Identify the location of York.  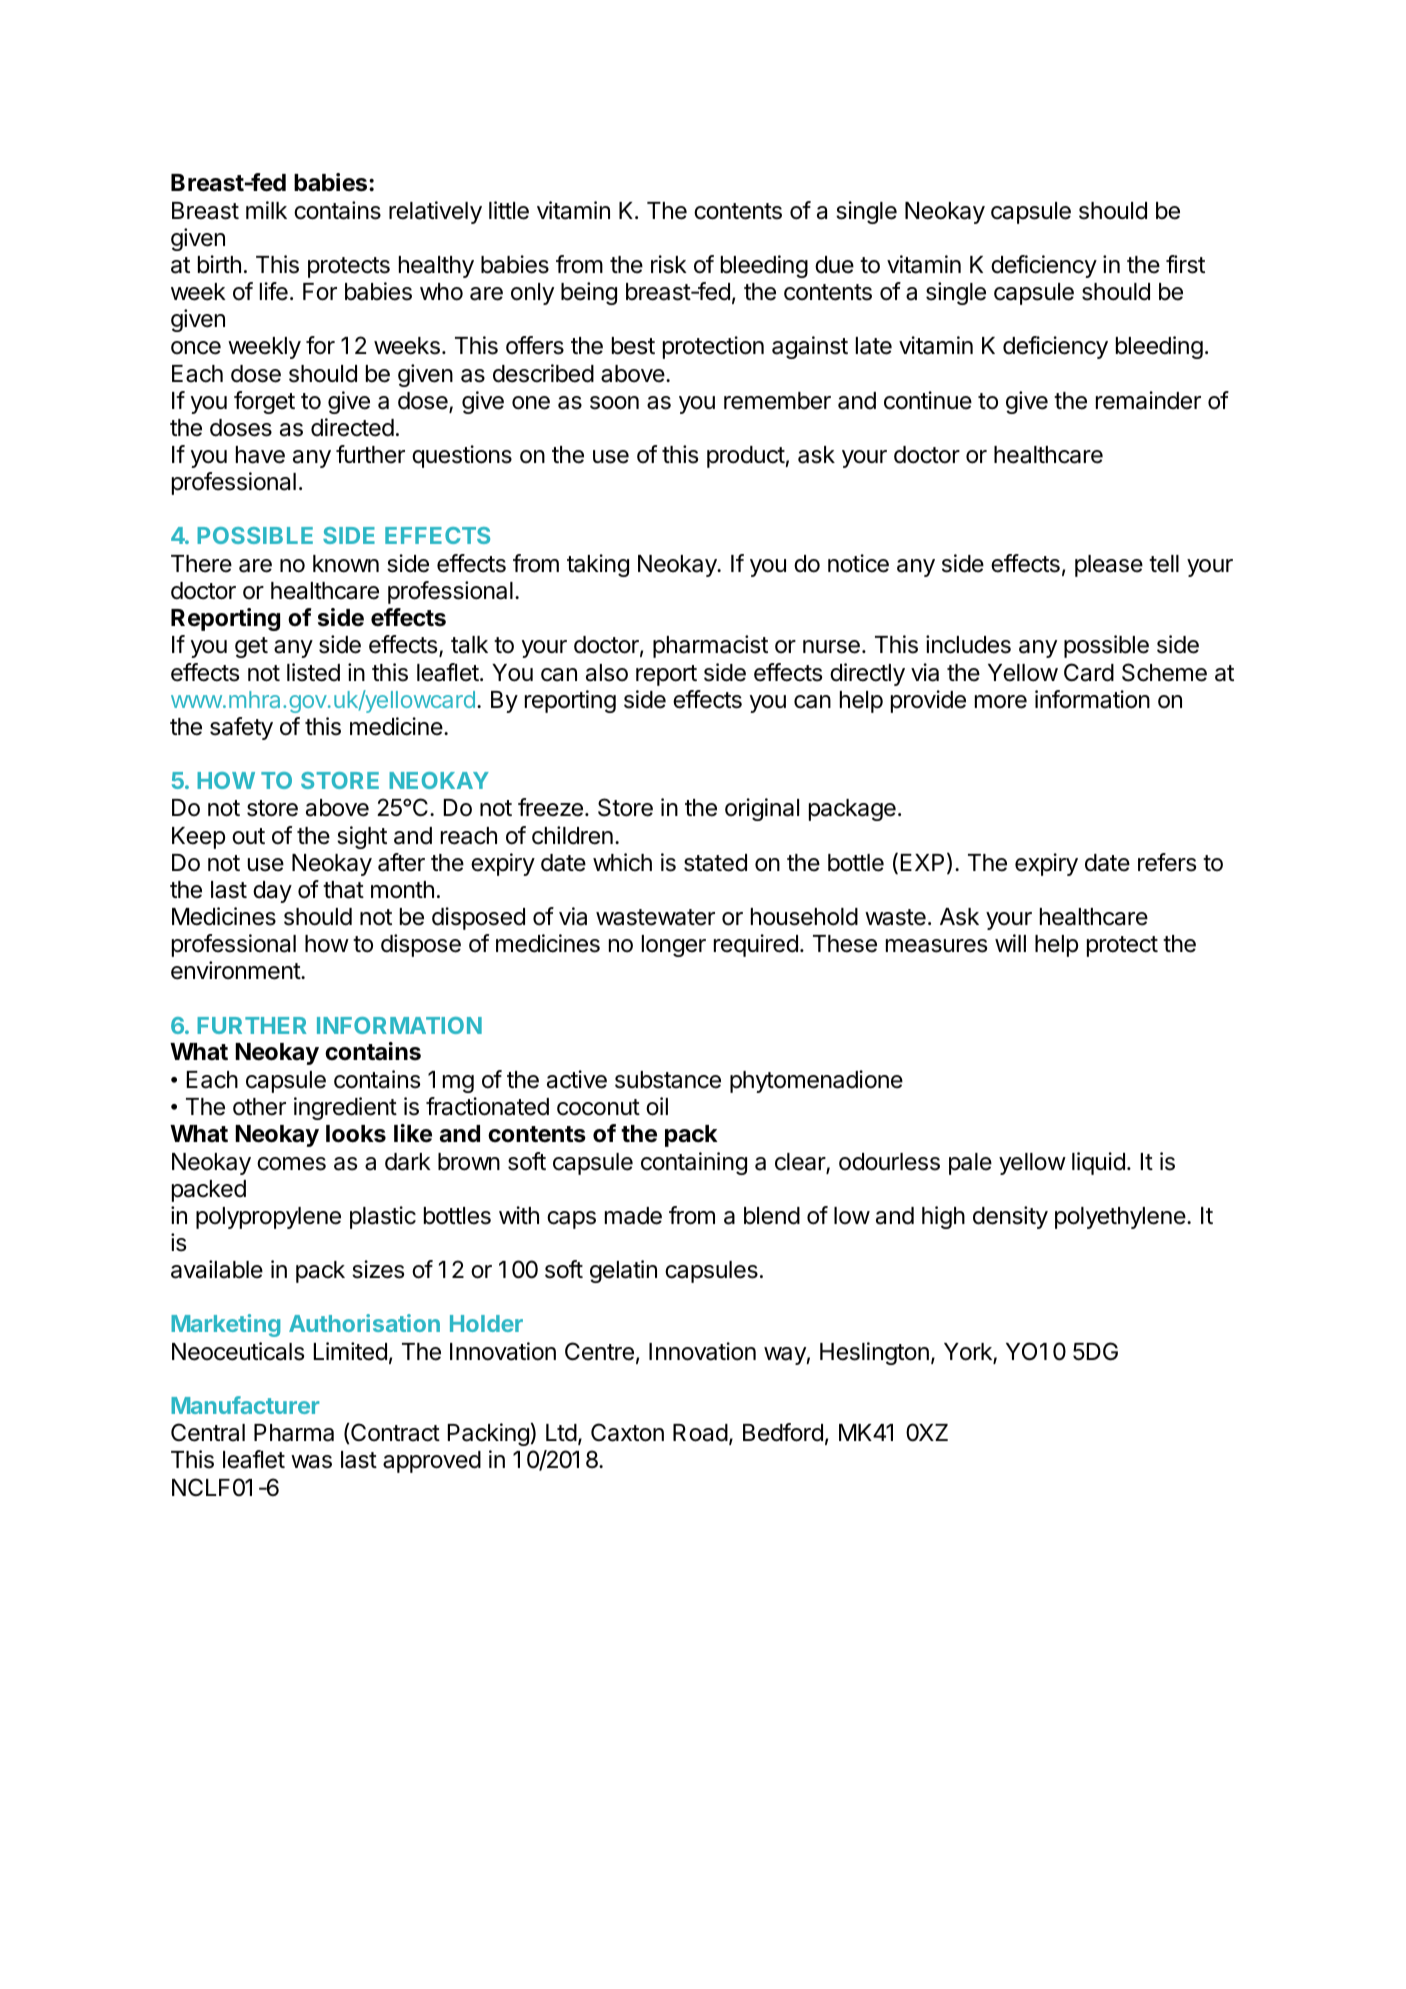
(969, 1353).
